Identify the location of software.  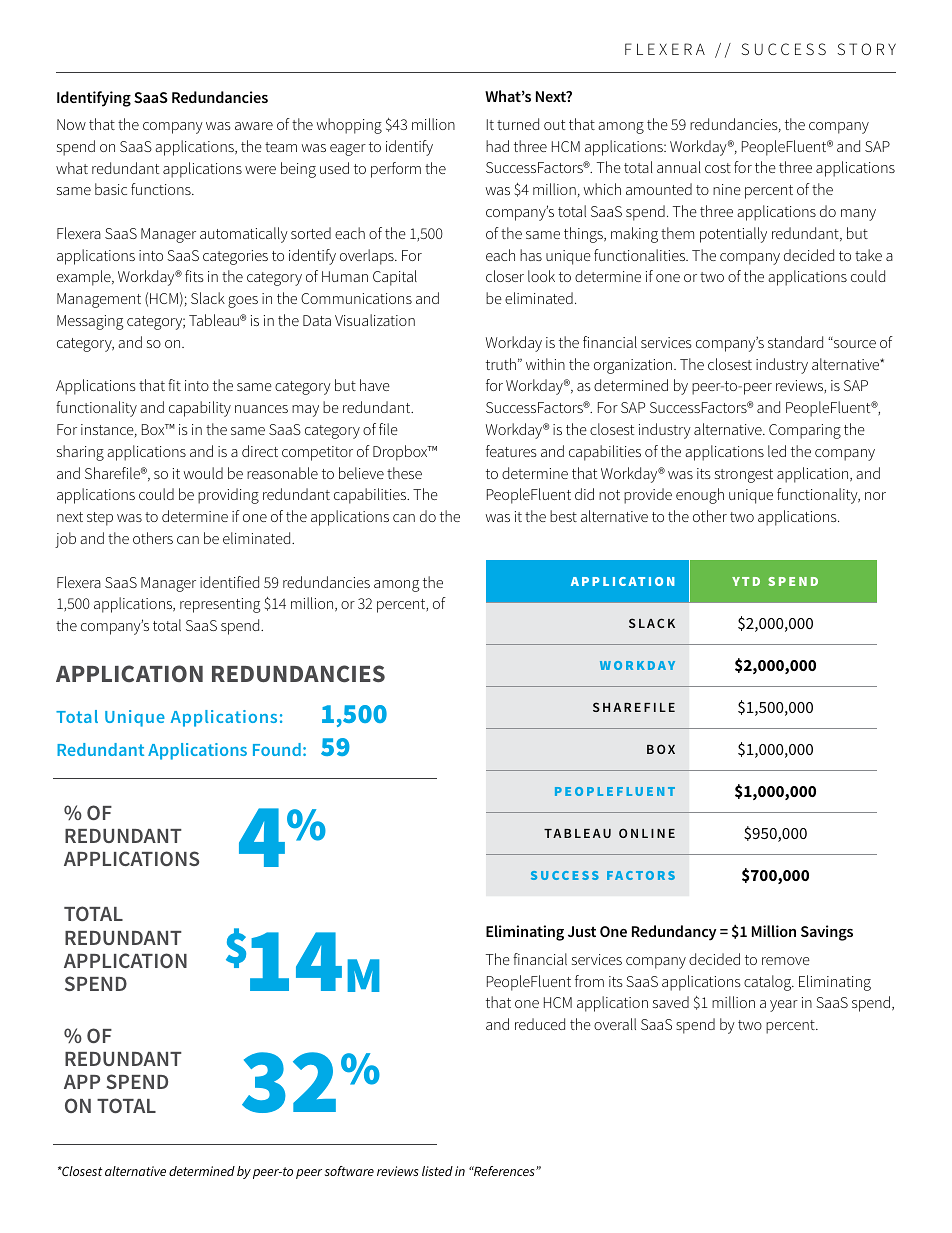
(349, 1171).
